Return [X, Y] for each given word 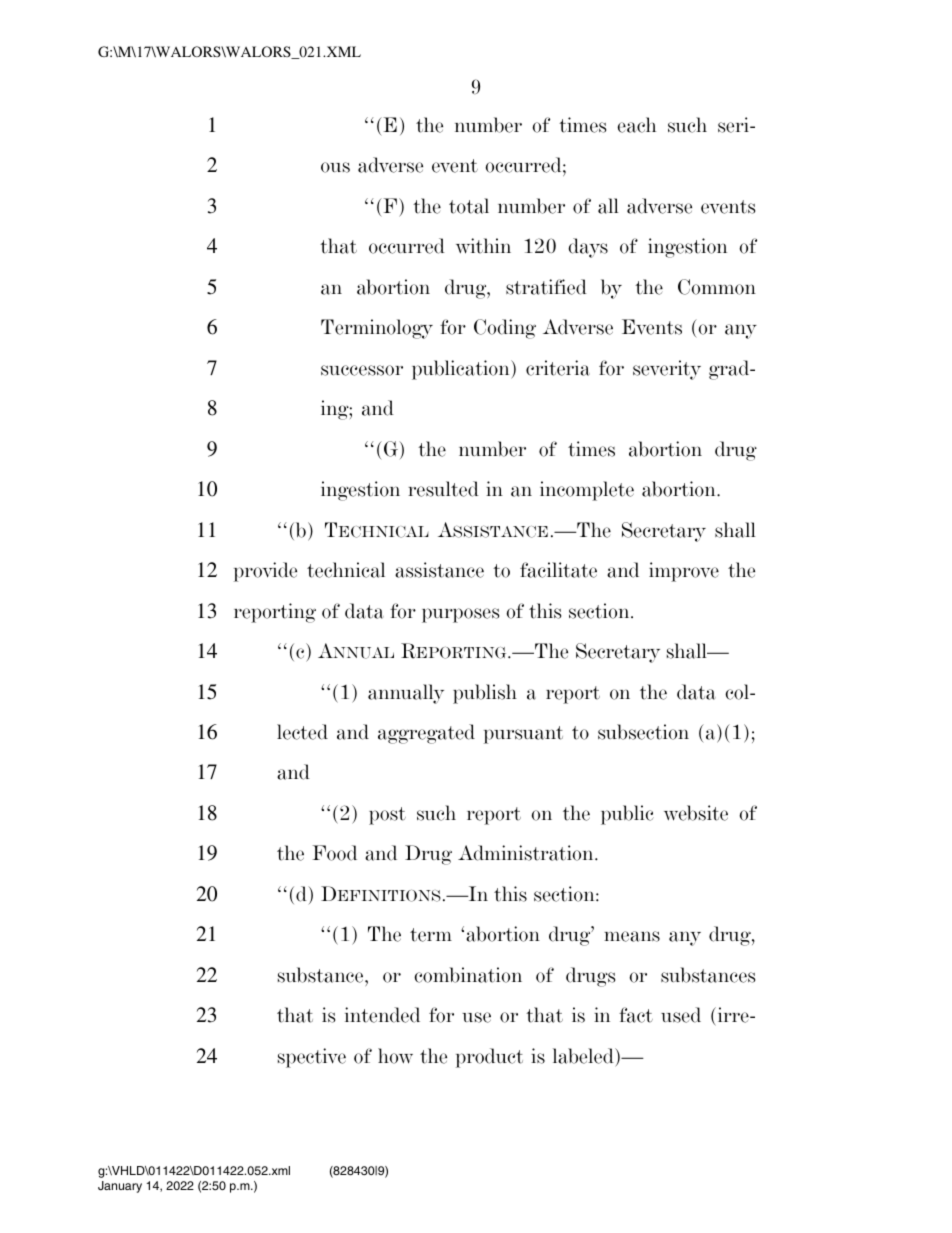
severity [667, 370]
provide [265, 572]
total [469, 206]
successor [362, 370]
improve [684, 572]
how [395, 1056]
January [120, 1187]
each [636, 125]
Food [334, 853]
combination [468, 975]
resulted [443, 489]
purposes [460, 615]
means [632, 936]
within [483, 246]
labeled [584, 1056]
